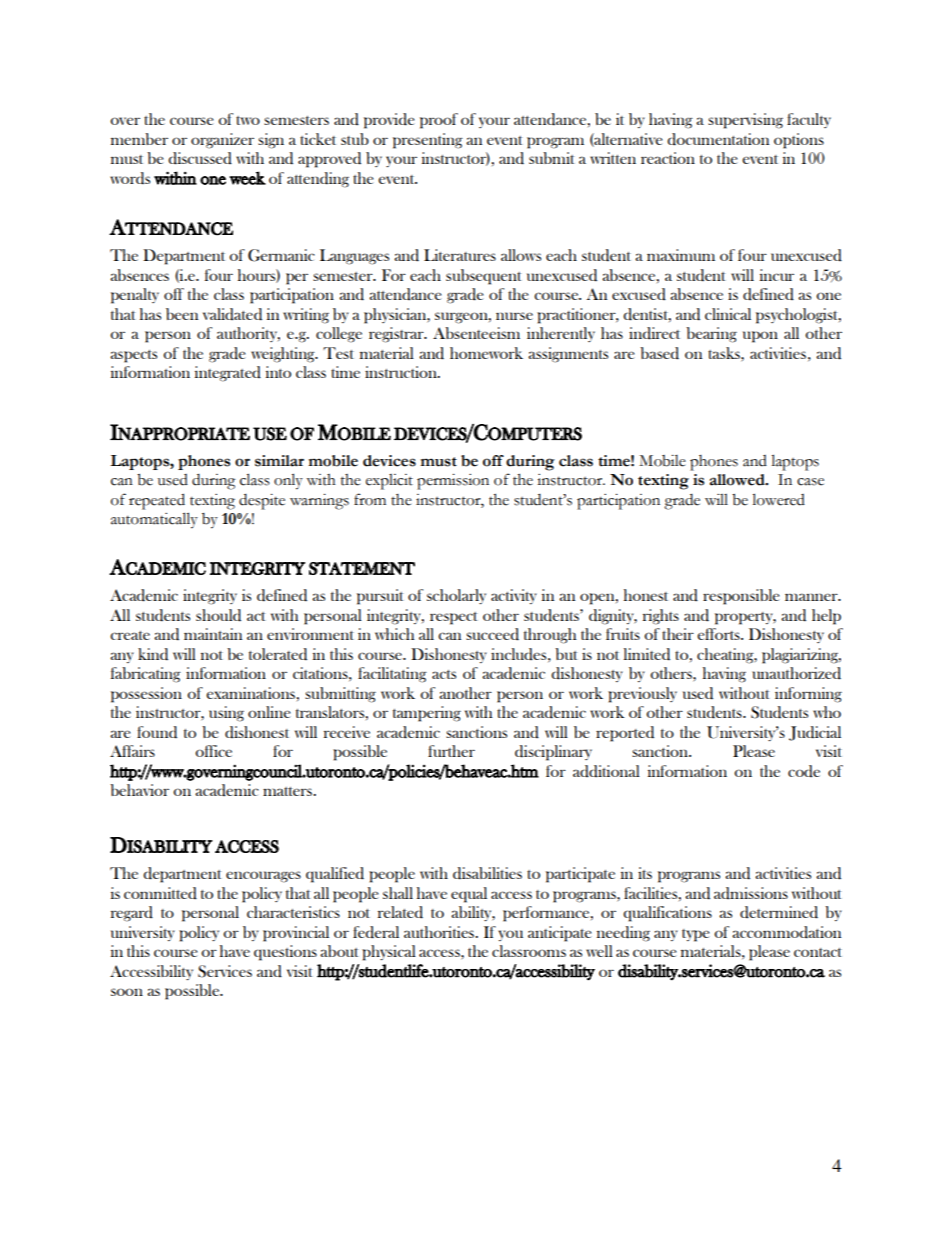  I want to click on organizer, so click(222, 141).
